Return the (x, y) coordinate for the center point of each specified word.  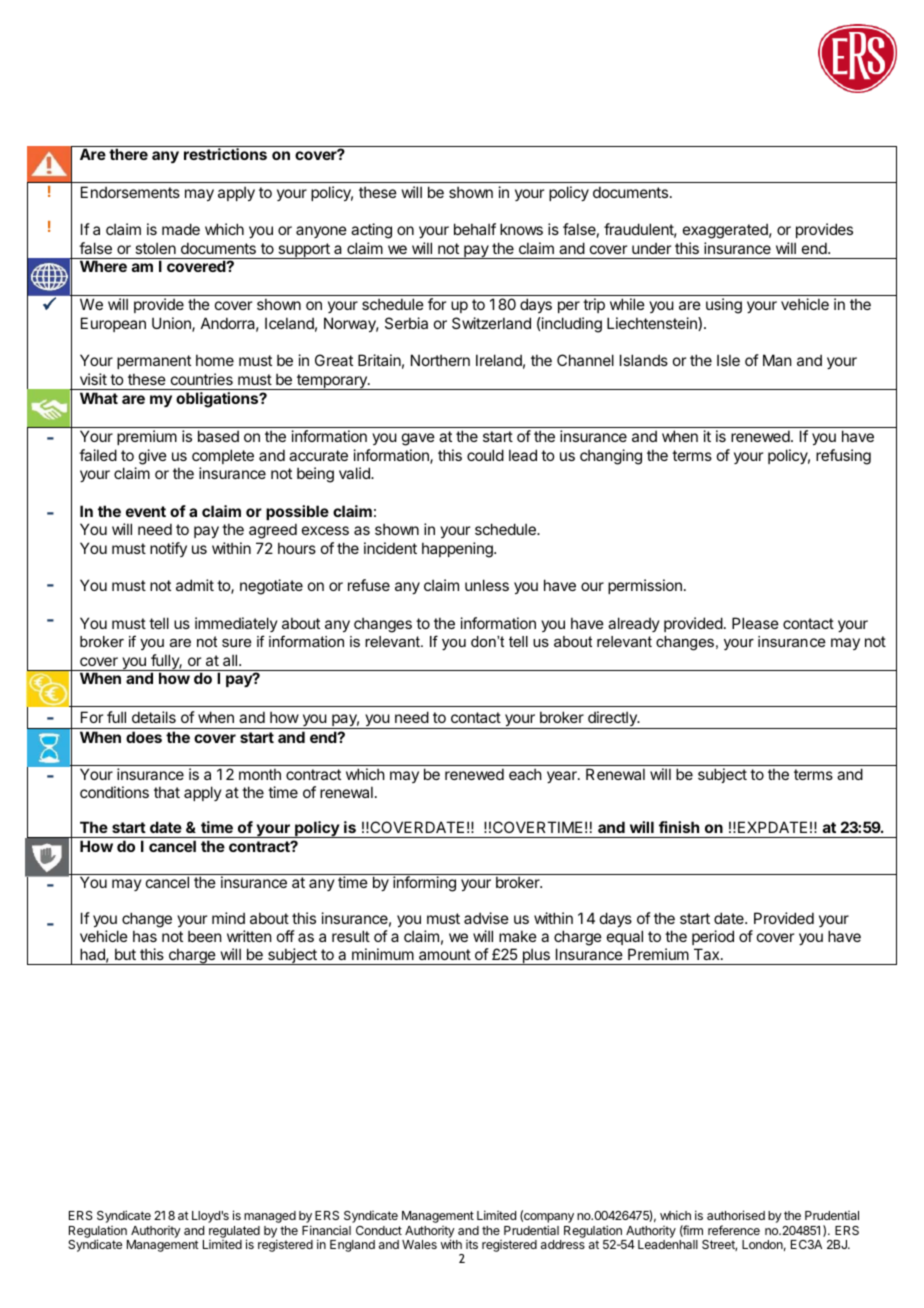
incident (390, 548)
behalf (475, 229)
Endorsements (130, 192)
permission (645, 586)
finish (679, 827)
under (651, 248)
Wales (419, 1244)
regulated (234, 1233)
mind (228, 918)
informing (424, 884)
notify (168, 549)
